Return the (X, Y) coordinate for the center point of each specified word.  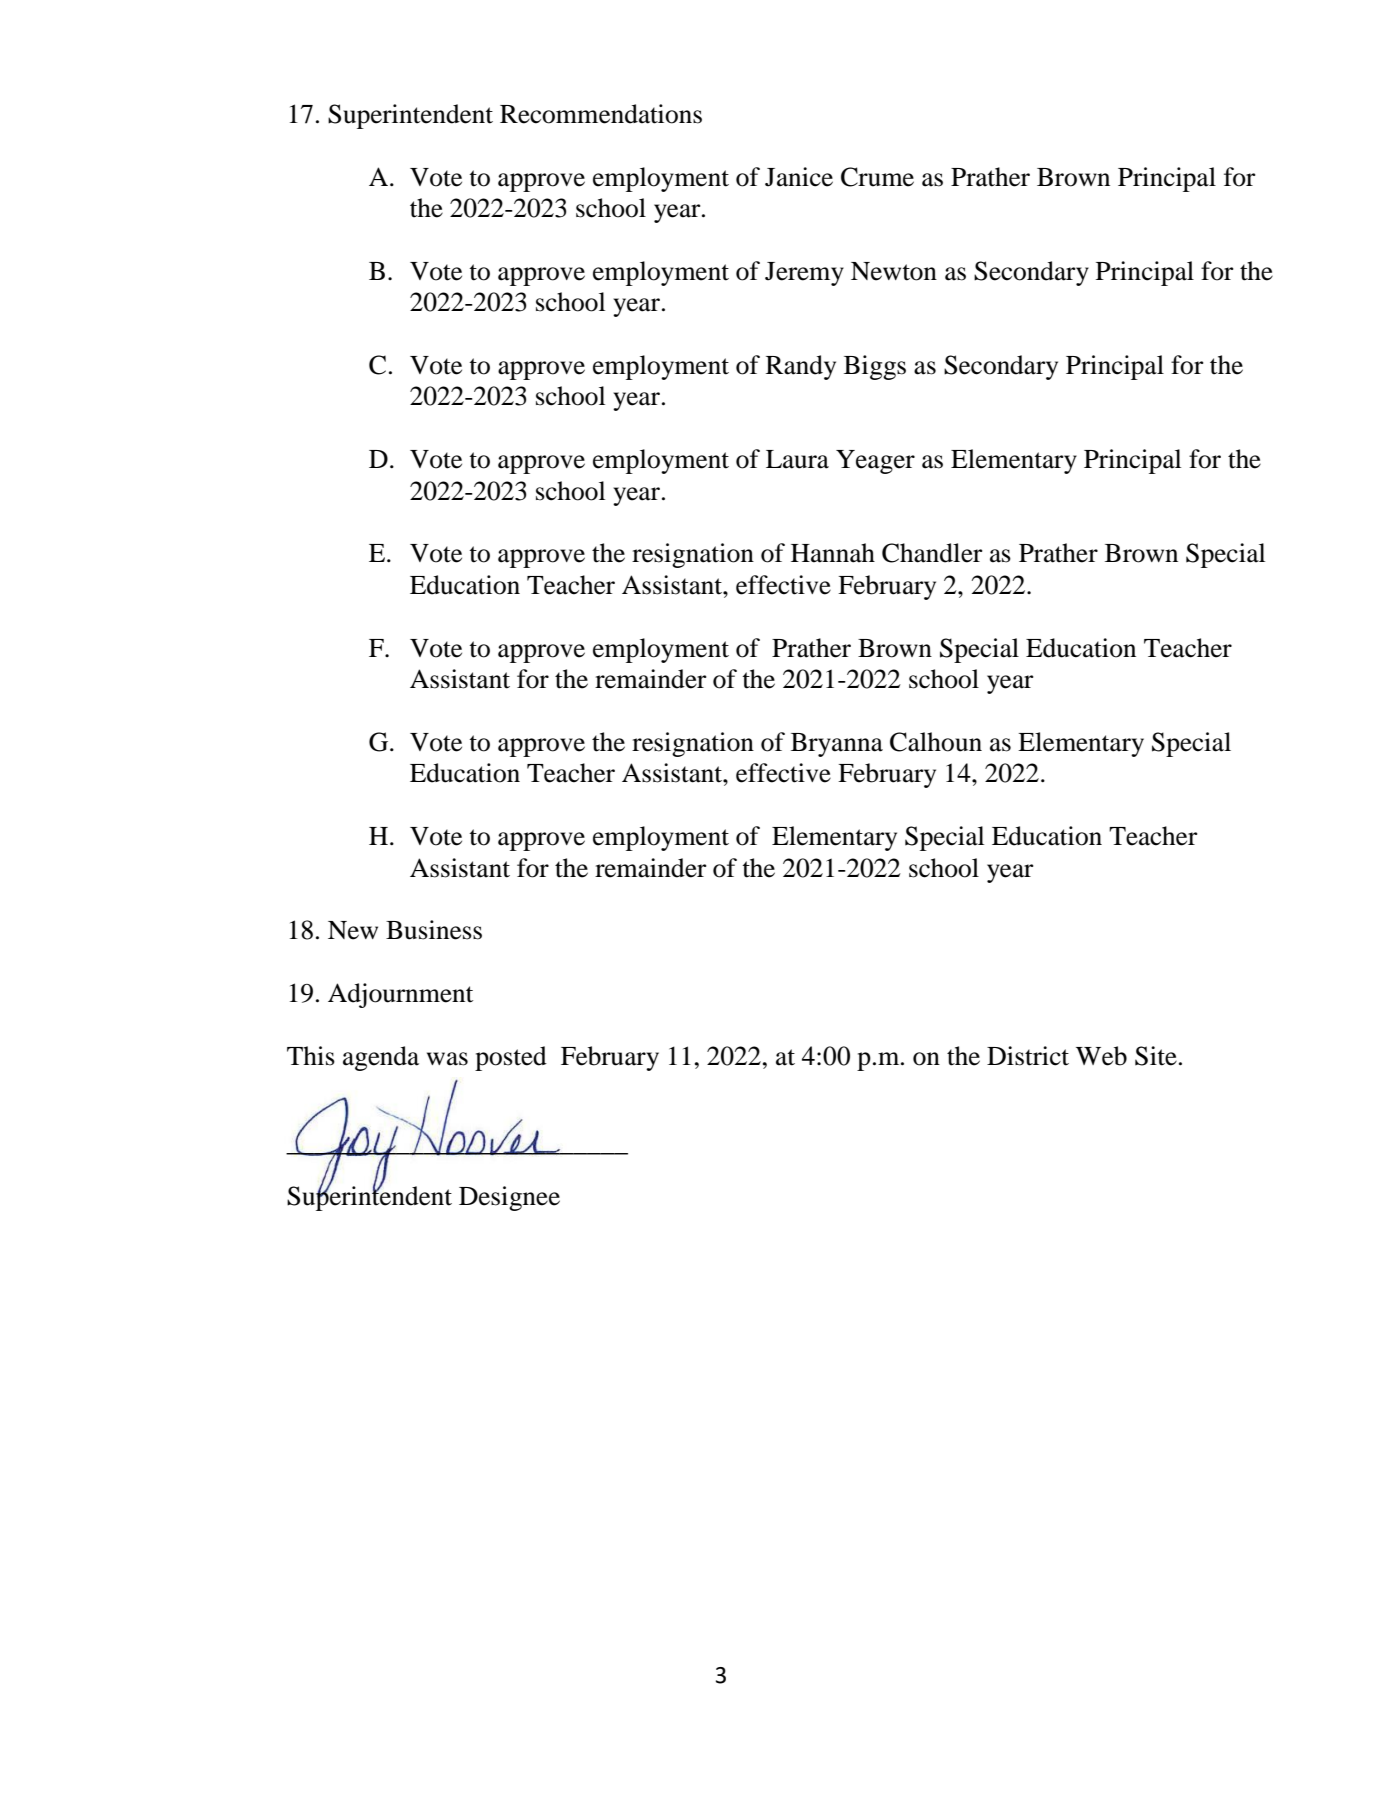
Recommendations (601, 114)
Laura (797, 459)
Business (434, 930)
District (1028, 1056)
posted (511, 1058)
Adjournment (400, 995)
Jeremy (804, 274)
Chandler (932, 553)
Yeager (875, 462)
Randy (801, 367)
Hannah (833, 553)
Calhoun (936, 742)
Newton (894, 271)
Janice (799, 177)
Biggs (875, 367)
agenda (381, 1058)
